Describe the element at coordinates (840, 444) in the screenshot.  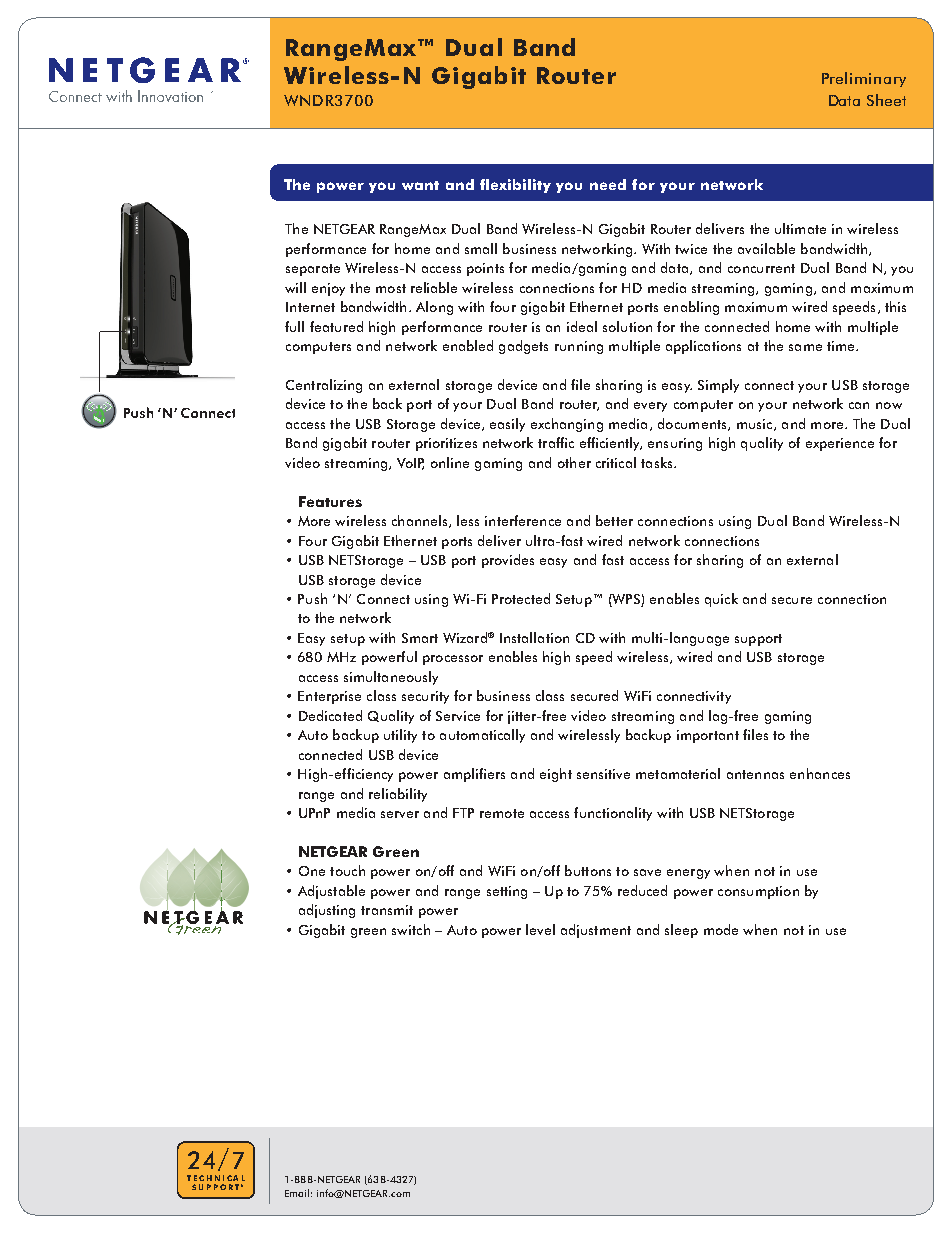
I see `experience` at that location.
